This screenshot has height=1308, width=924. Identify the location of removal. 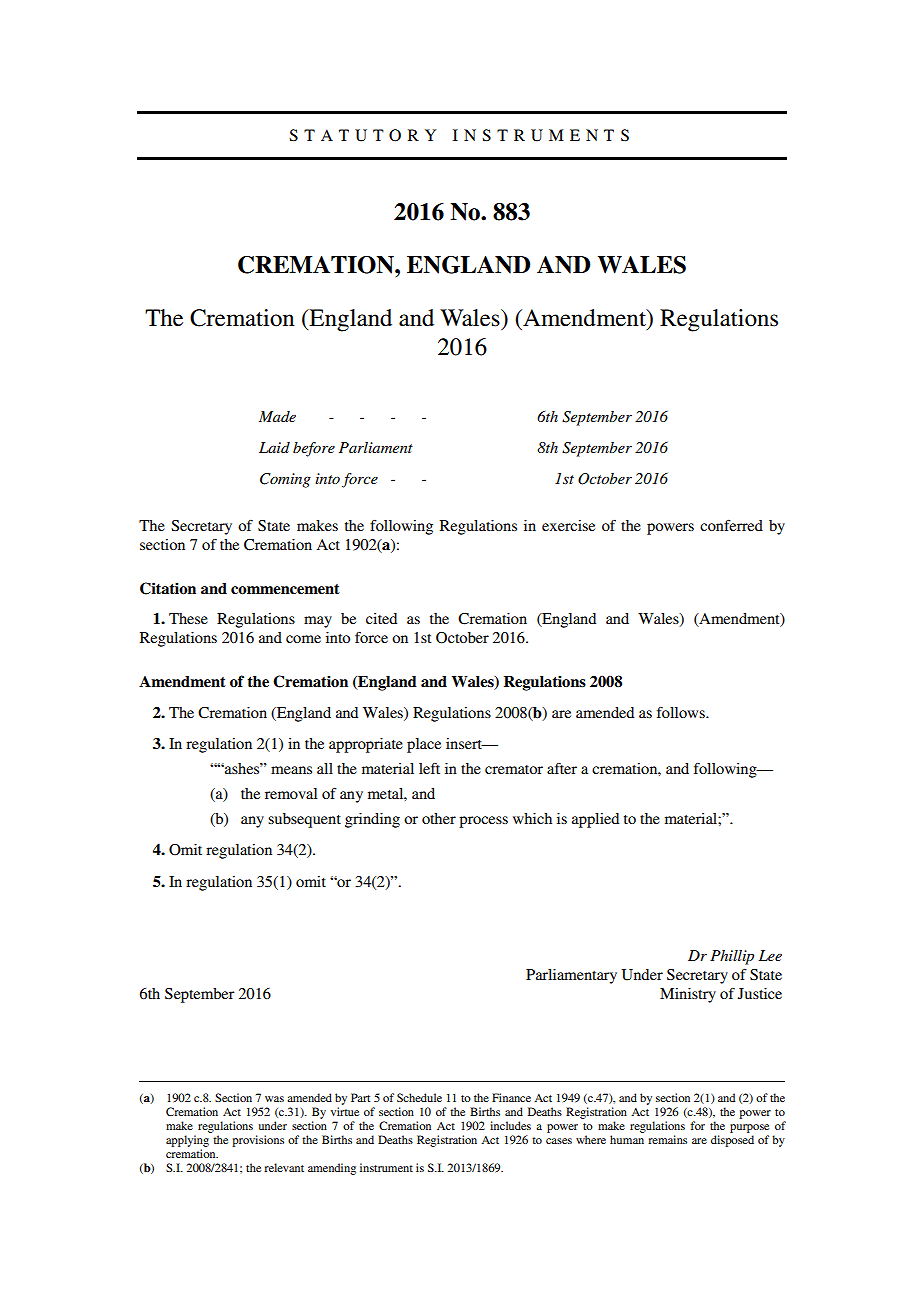
(291, 793).
